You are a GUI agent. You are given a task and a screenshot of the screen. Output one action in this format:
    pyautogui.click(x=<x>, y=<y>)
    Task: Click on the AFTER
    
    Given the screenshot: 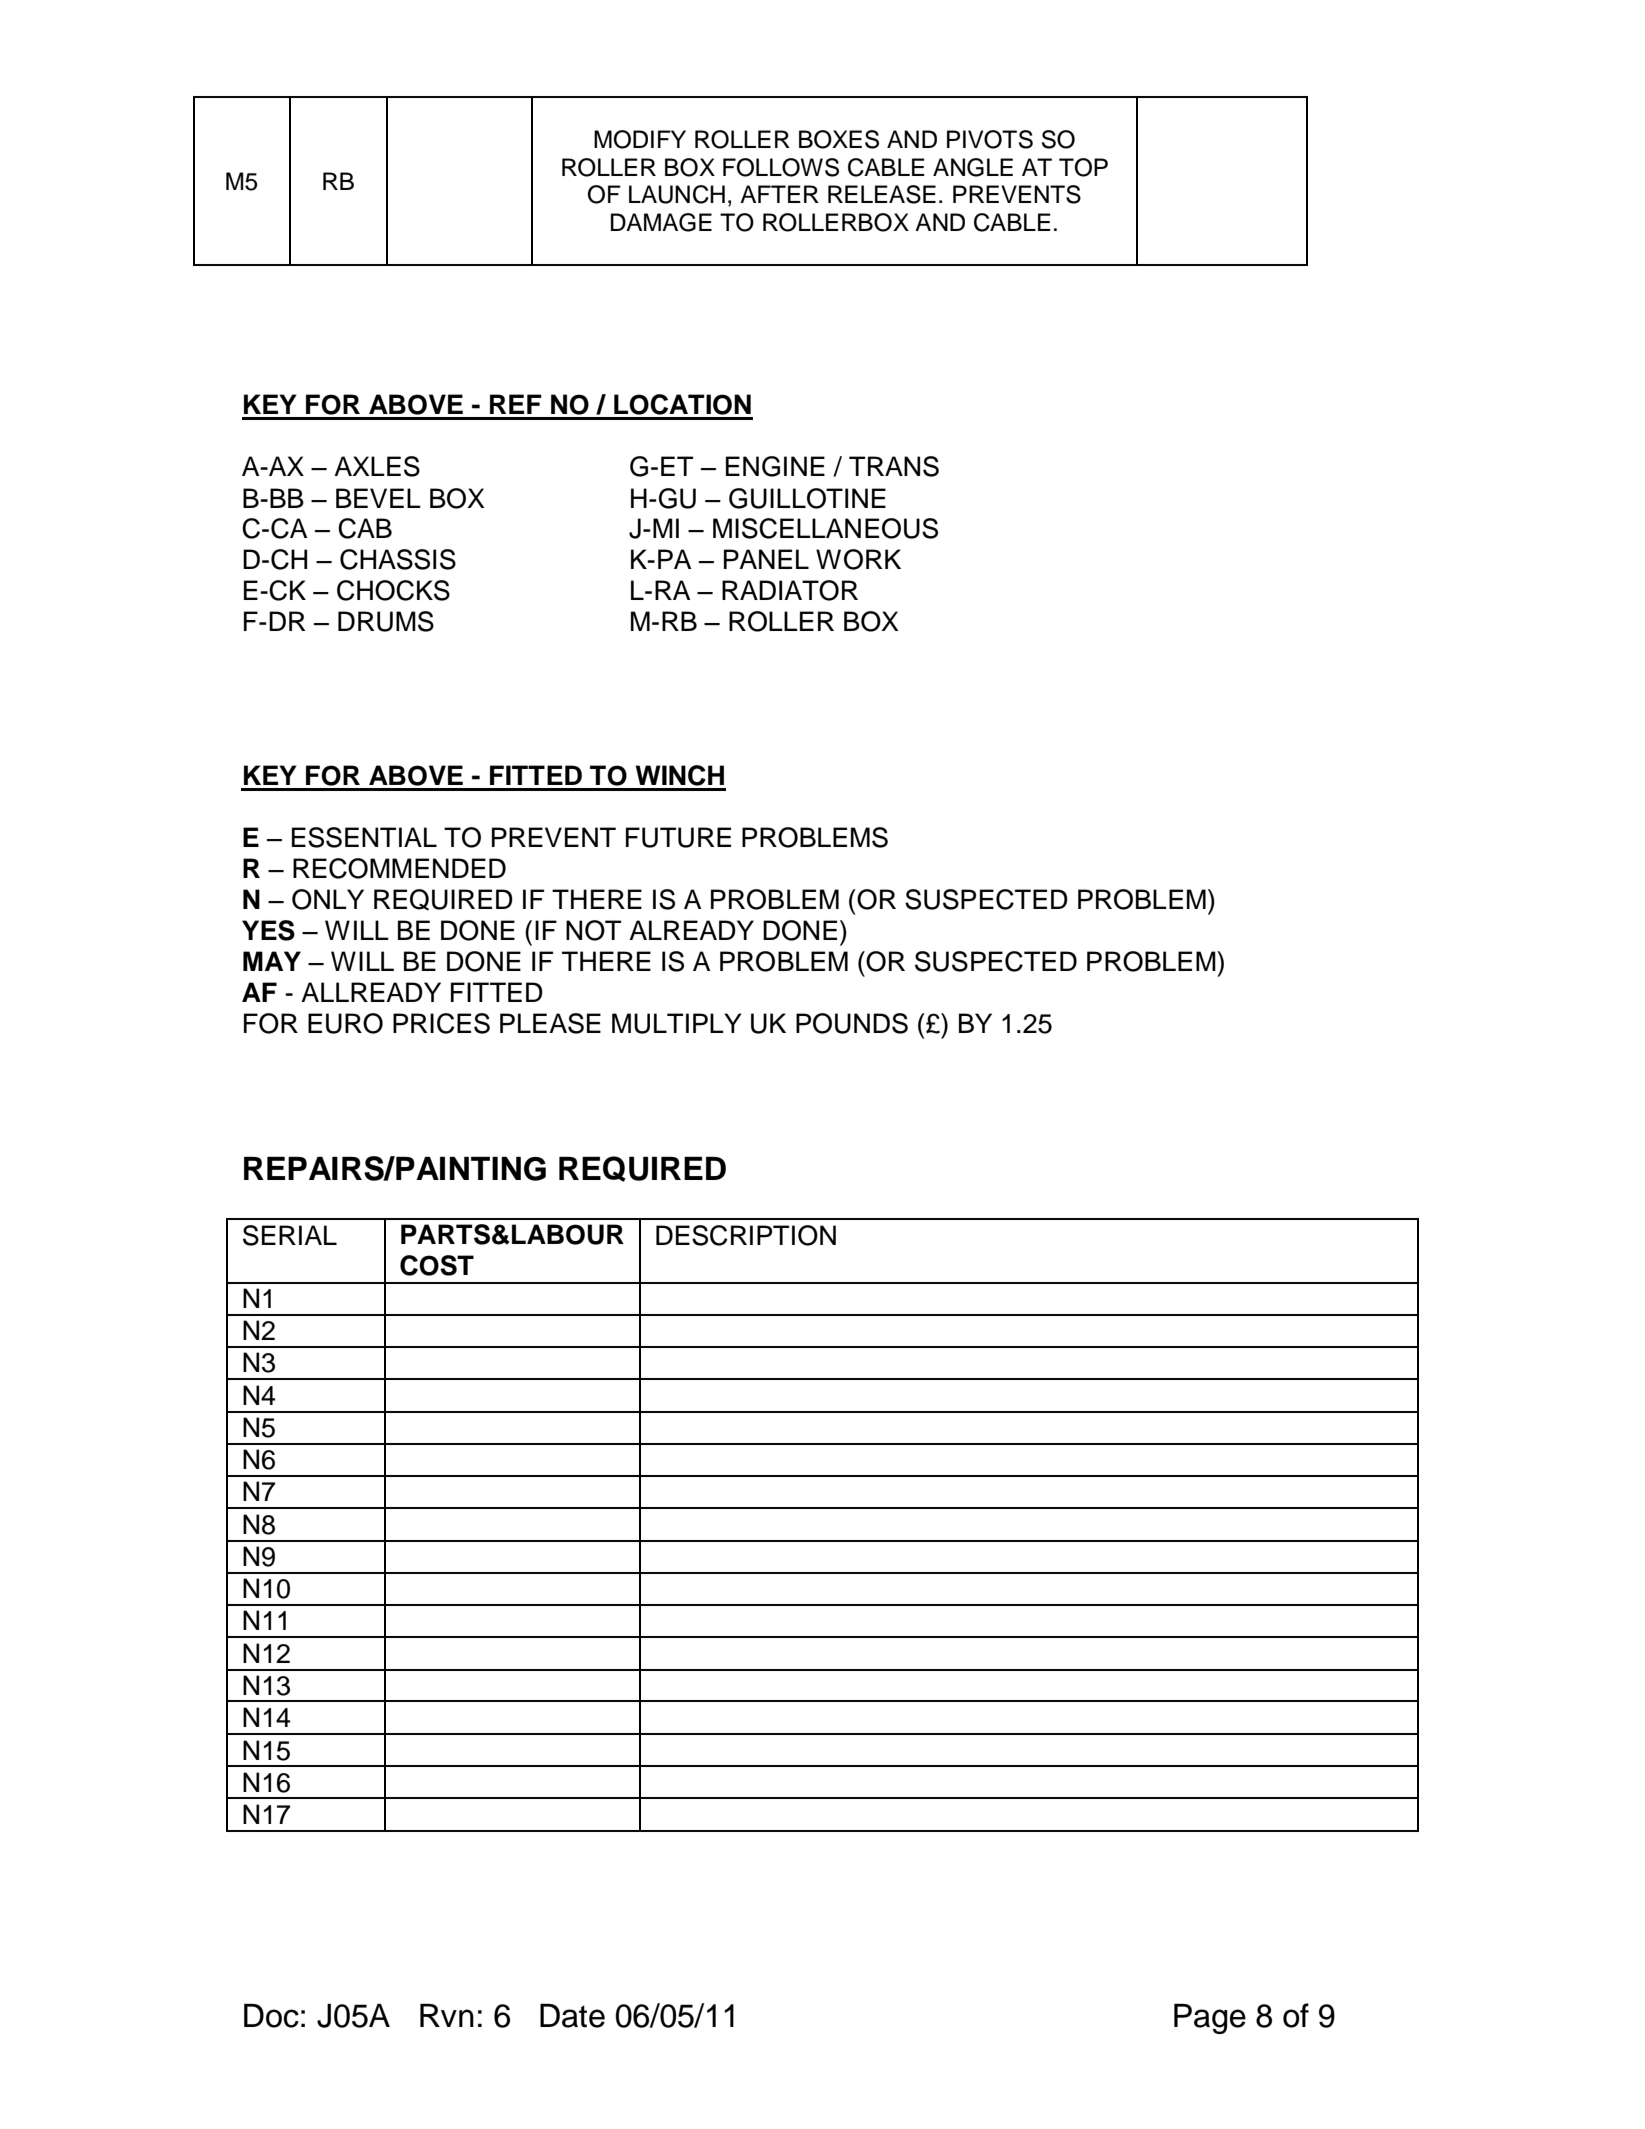 What is the action you would take?
    pyautogui.click(x=779, y=194)
